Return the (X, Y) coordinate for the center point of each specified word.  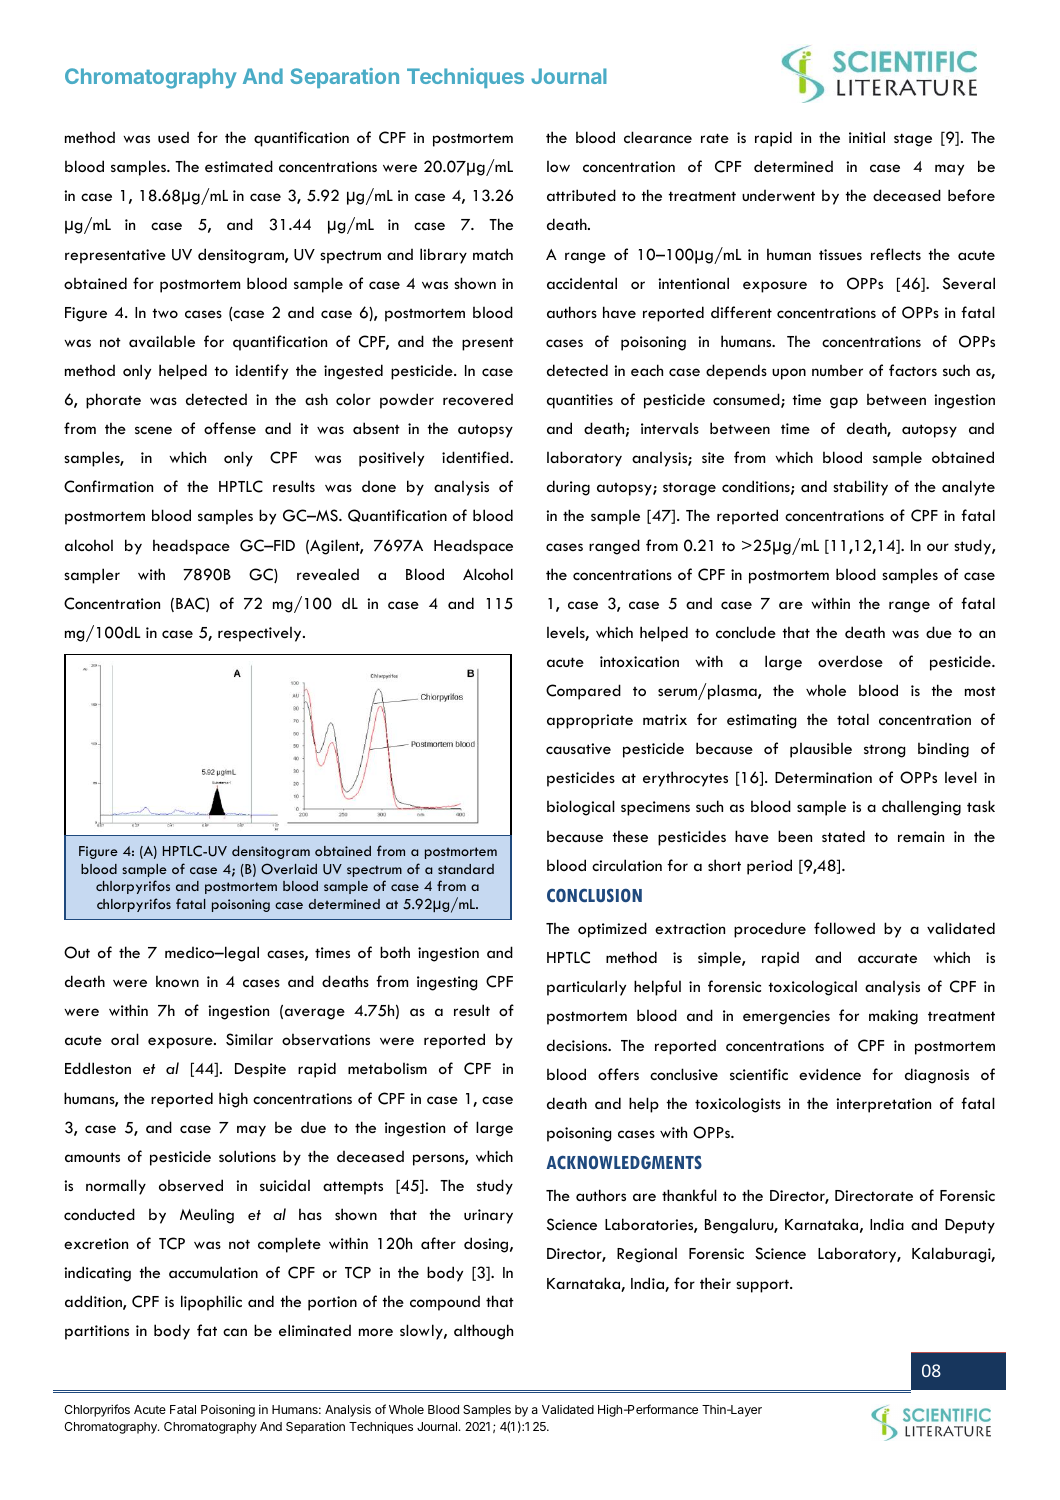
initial (867, 137)
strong (884, 751)
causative (578, 748)
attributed (581, 195)
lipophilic (211, 1303)
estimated (239, 166)
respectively (261, 634)
